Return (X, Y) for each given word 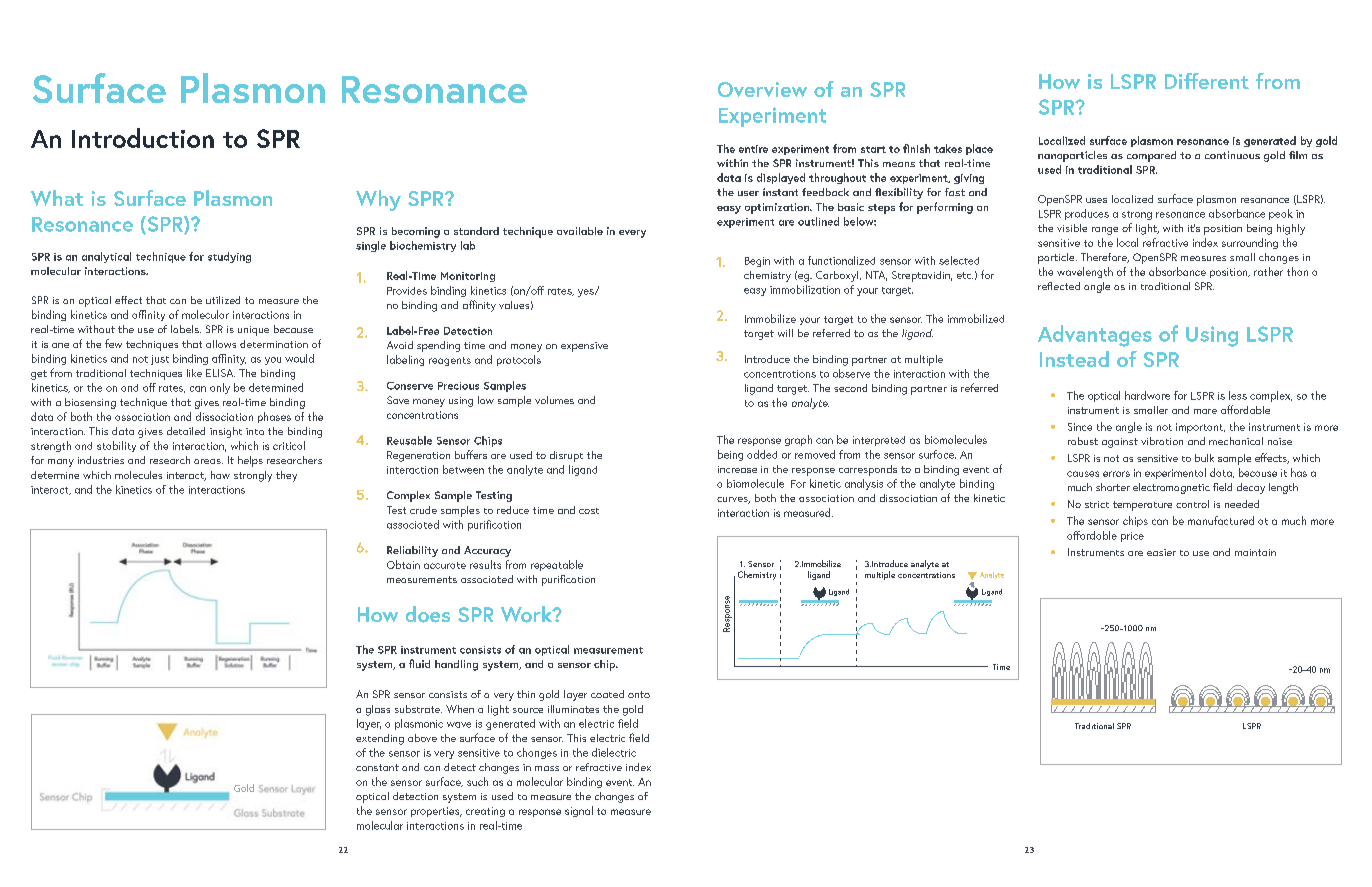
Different (1207, 81)
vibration (1162, 441)
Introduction (143, 138)
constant (377, 767)
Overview (762, 89)
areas (208, 461)
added (762, 454)
